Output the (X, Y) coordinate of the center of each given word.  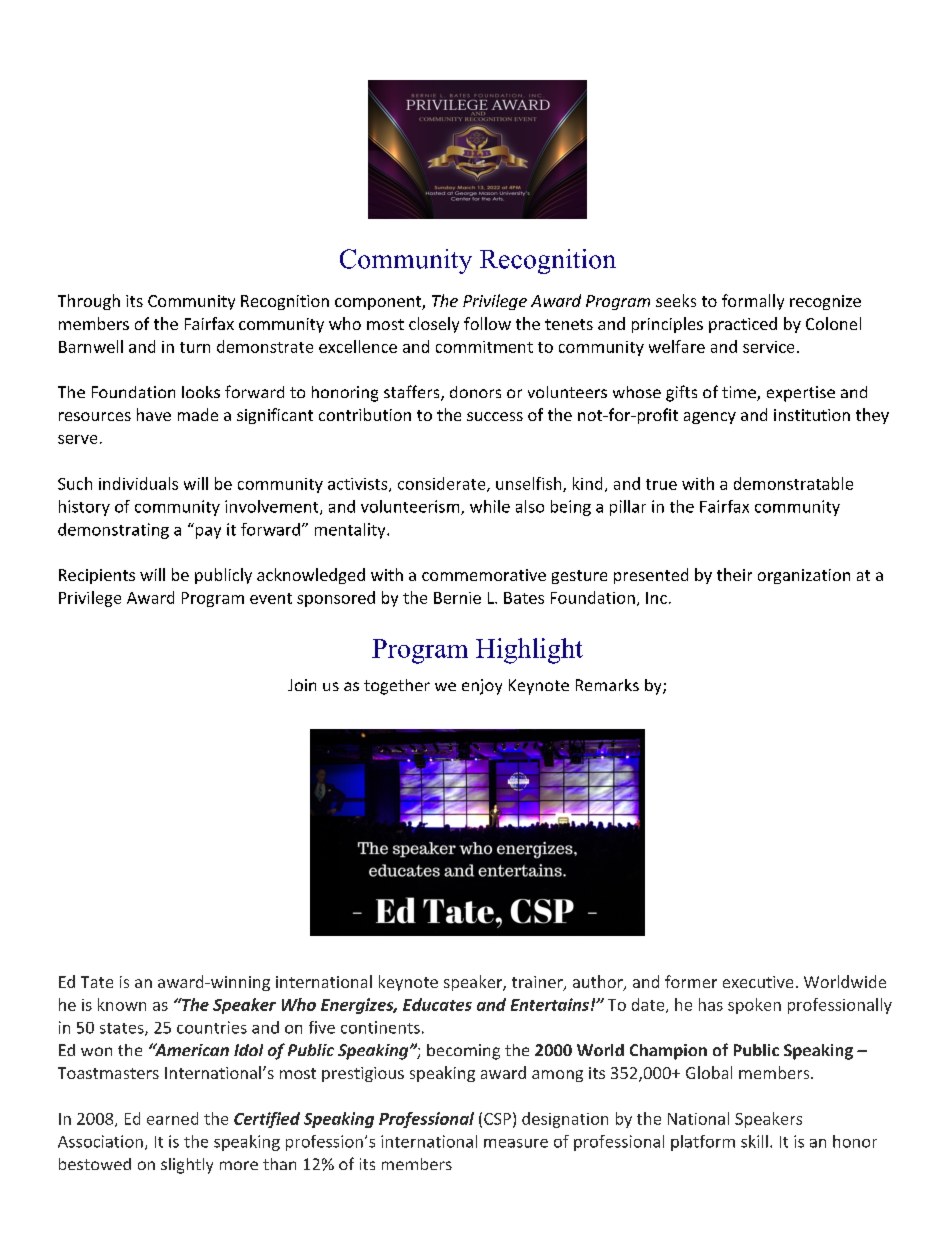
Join (302, 685)
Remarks (607, 685)
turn (195, 347)
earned (172, 1118)
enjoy (482, 687)
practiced (743, 325)
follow (487, 323)
